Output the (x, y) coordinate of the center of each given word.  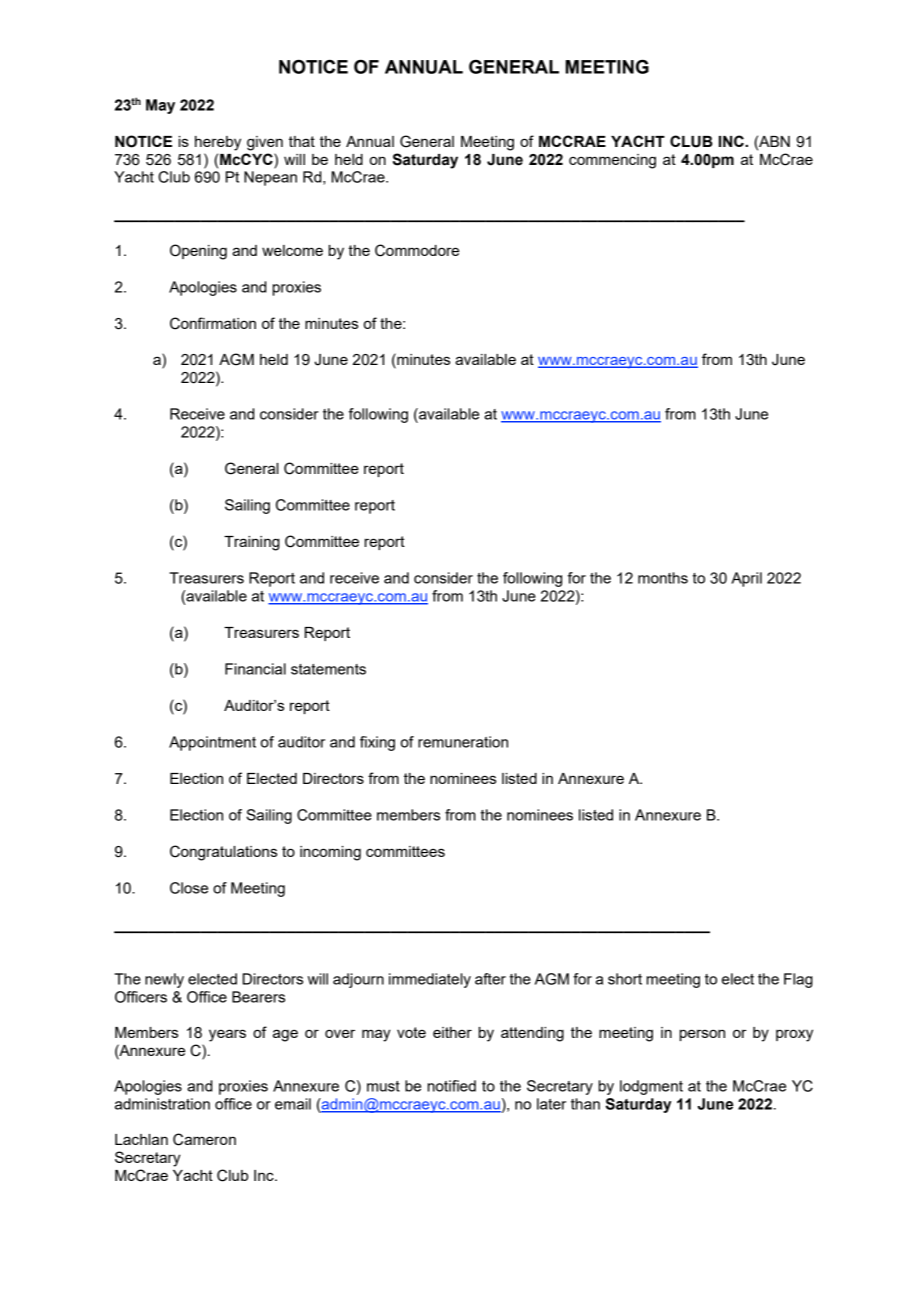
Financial (255, 669)
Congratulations (223, 853)
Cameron (204, 1139)
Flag (798, 980)
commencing (612, 161)
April (746, 579)
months (663, 578)
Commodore (417, 250)
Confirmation (213, 323)
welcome (292, 250)
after (490, 979)
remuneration (463, 742)
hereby (218, 143)
